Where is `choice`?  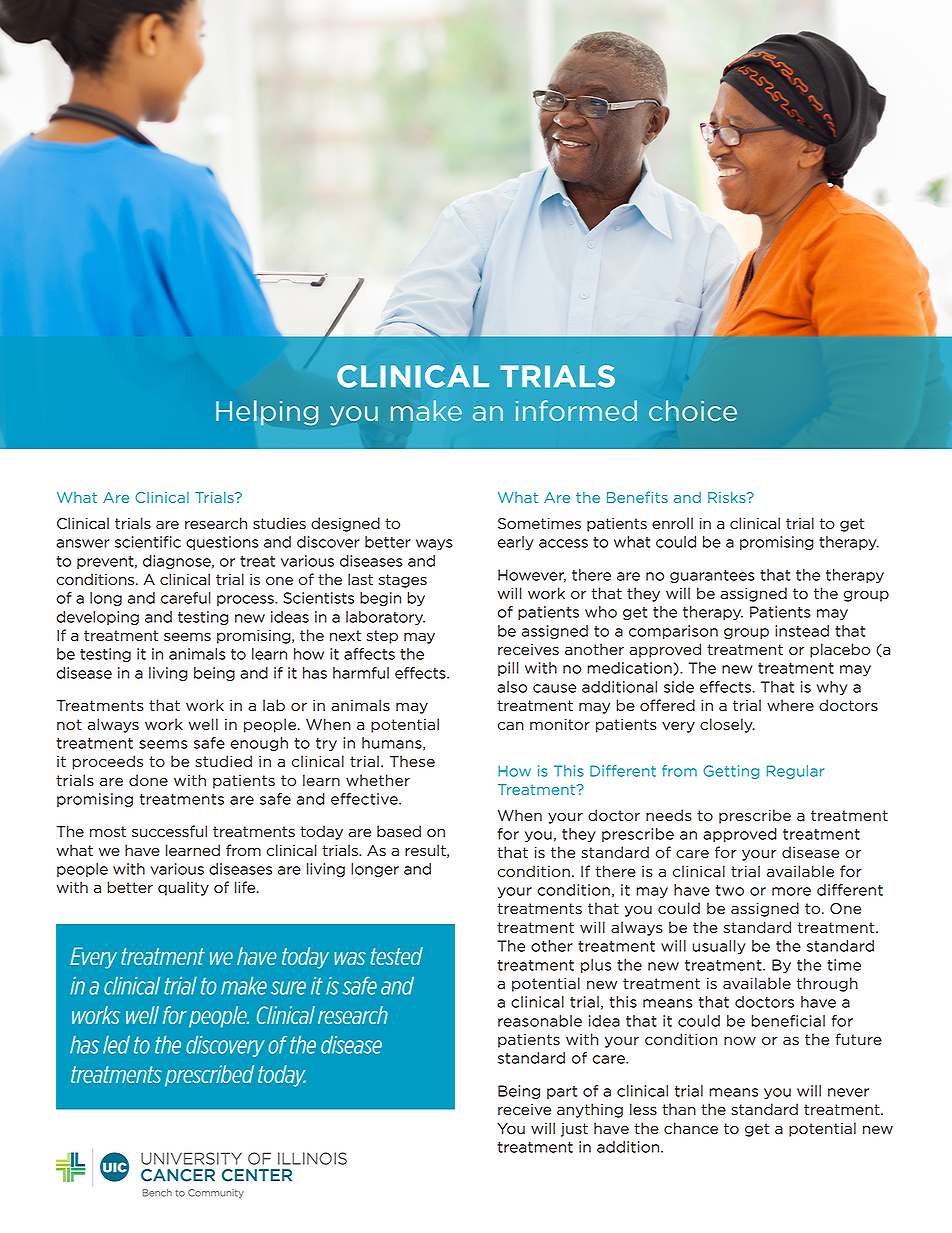
choice is located at coordinates (693, 410).
